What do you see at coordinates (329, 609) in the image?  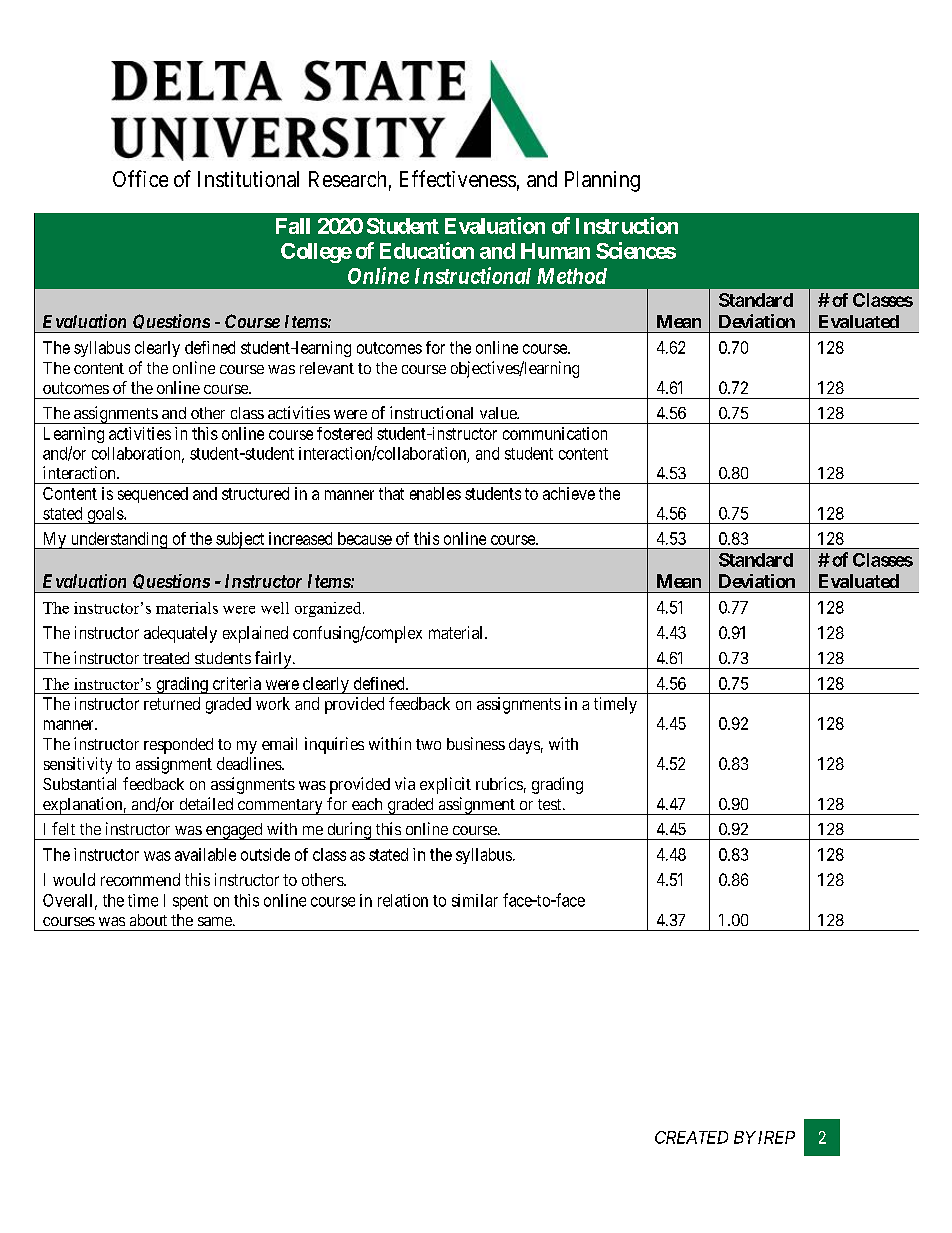 I see `organized` at bounding box center [329, 609].
